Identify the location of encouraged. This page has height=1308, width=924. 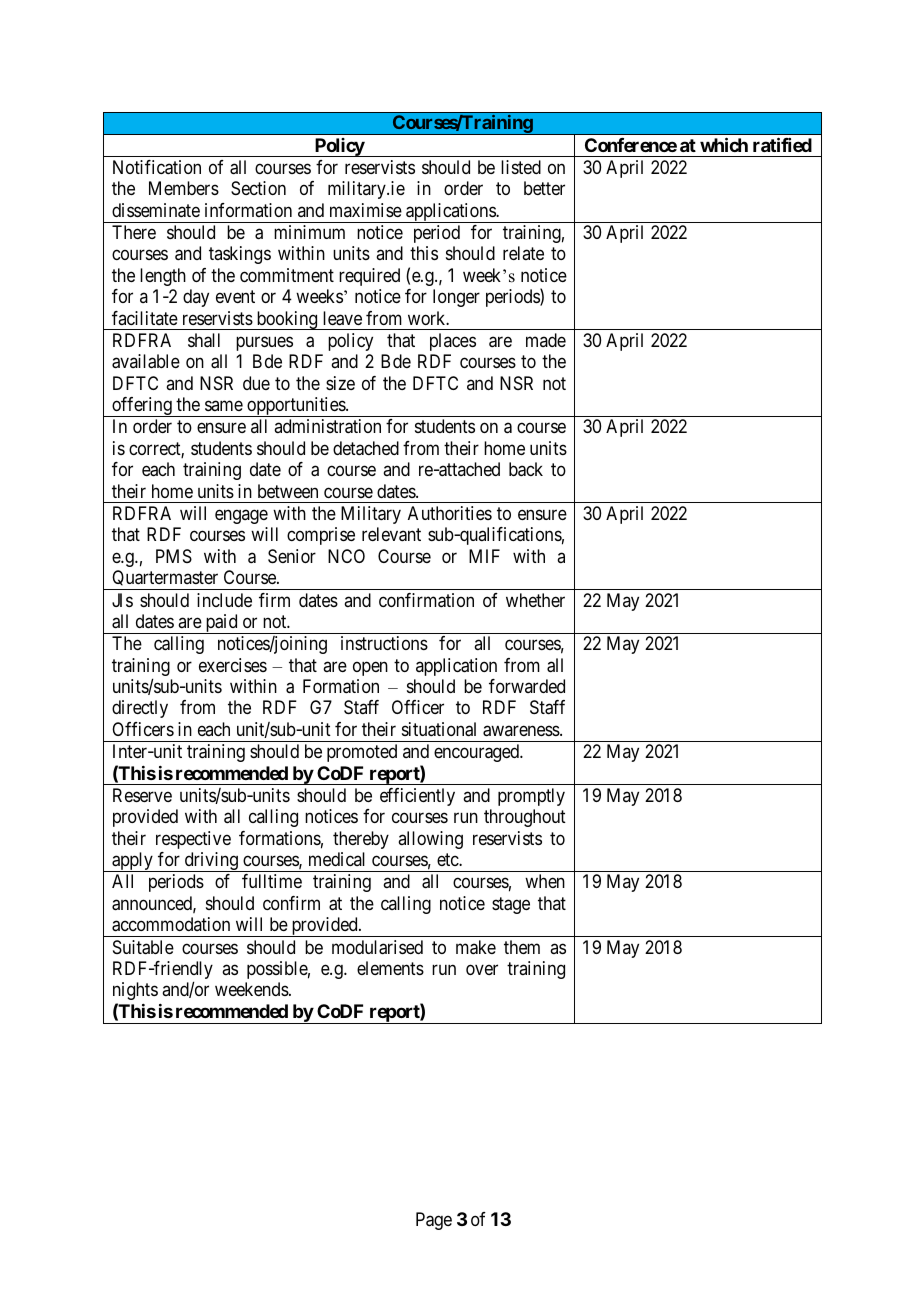
(478, 753).
